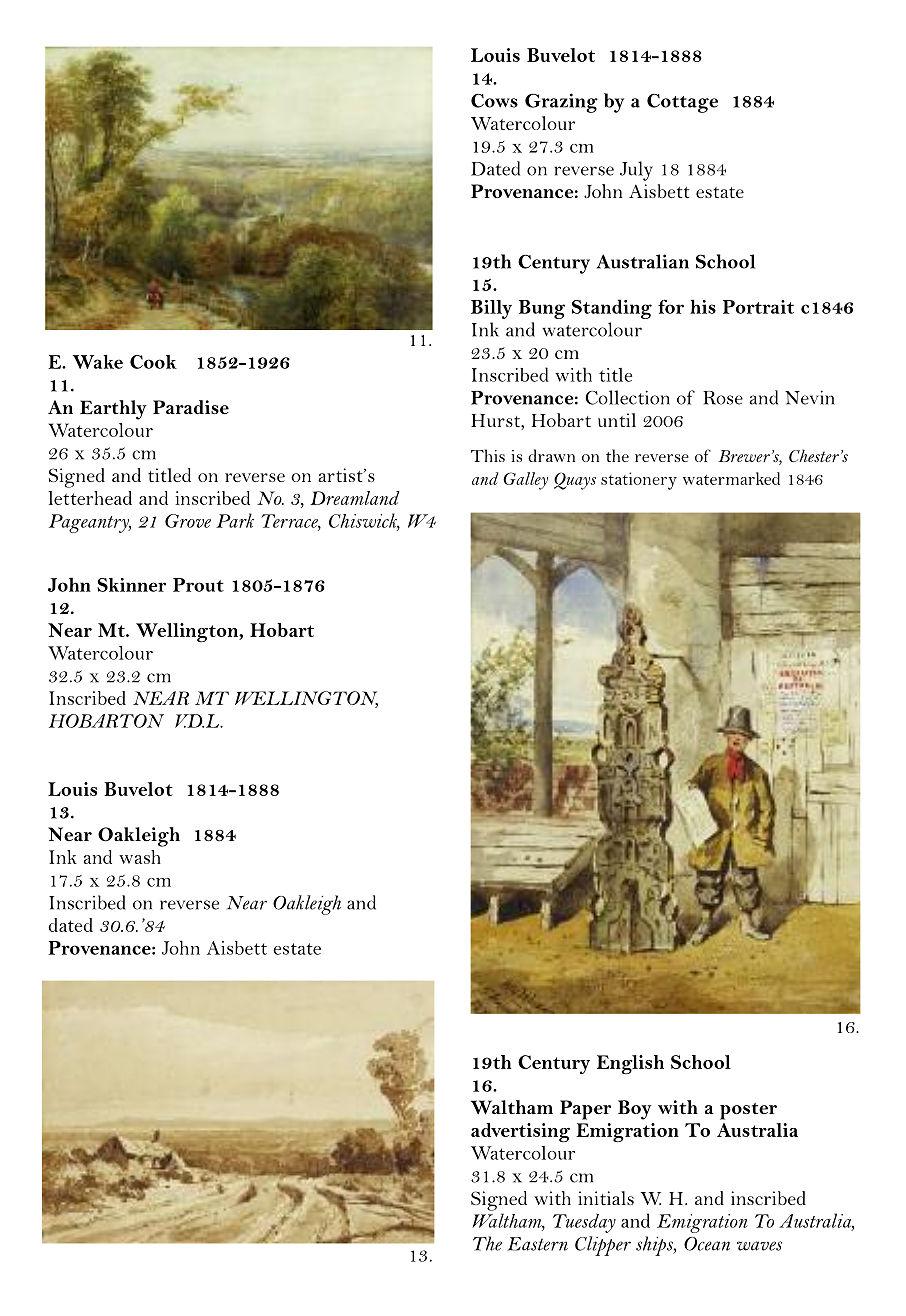 Image resolution: width=906 pixels, height=1316 pixels. What do you see at coordinates (198, 585) in the page?
I see `Prout` at bounding box center [198, 585].
